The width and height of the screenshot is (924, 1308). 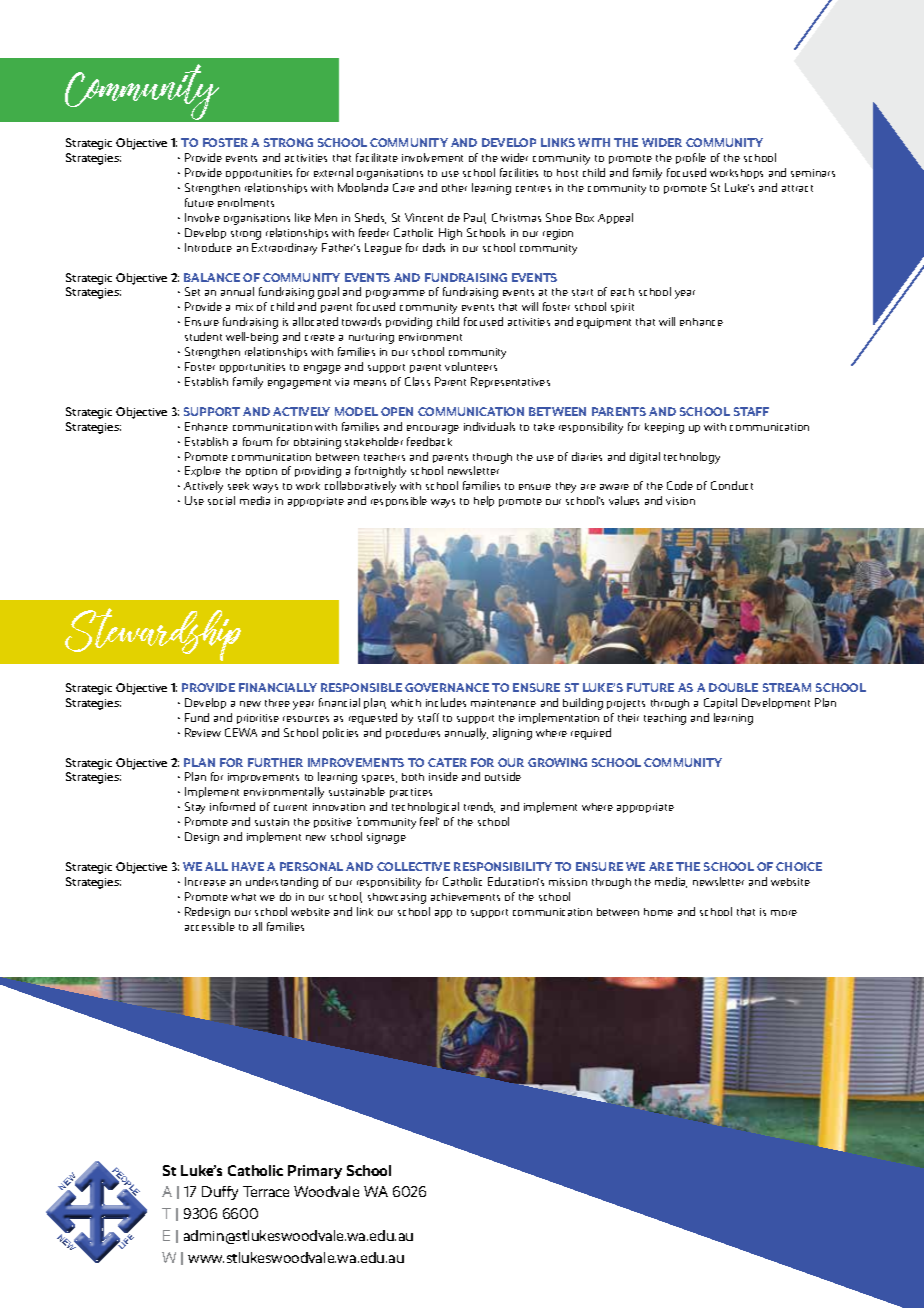 I want to click on facilities, so click(x=519, y=172).
